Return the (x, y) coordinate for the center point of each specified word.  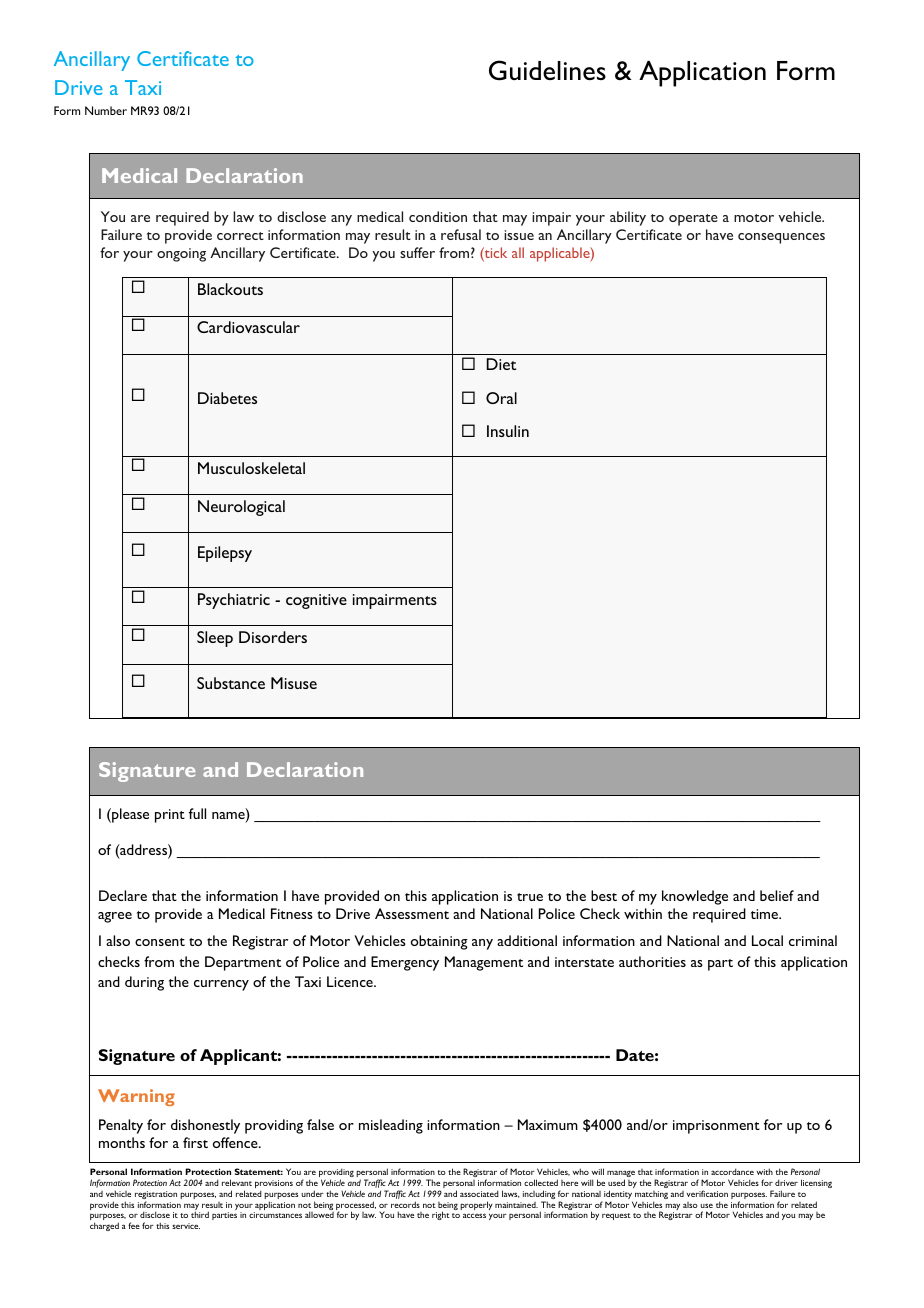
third (200, 1214)
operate (693, 220)
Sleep (215, 639)
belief (777, 895)
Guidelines (547, 70)
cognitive (316, 601)
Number (106, 110)
